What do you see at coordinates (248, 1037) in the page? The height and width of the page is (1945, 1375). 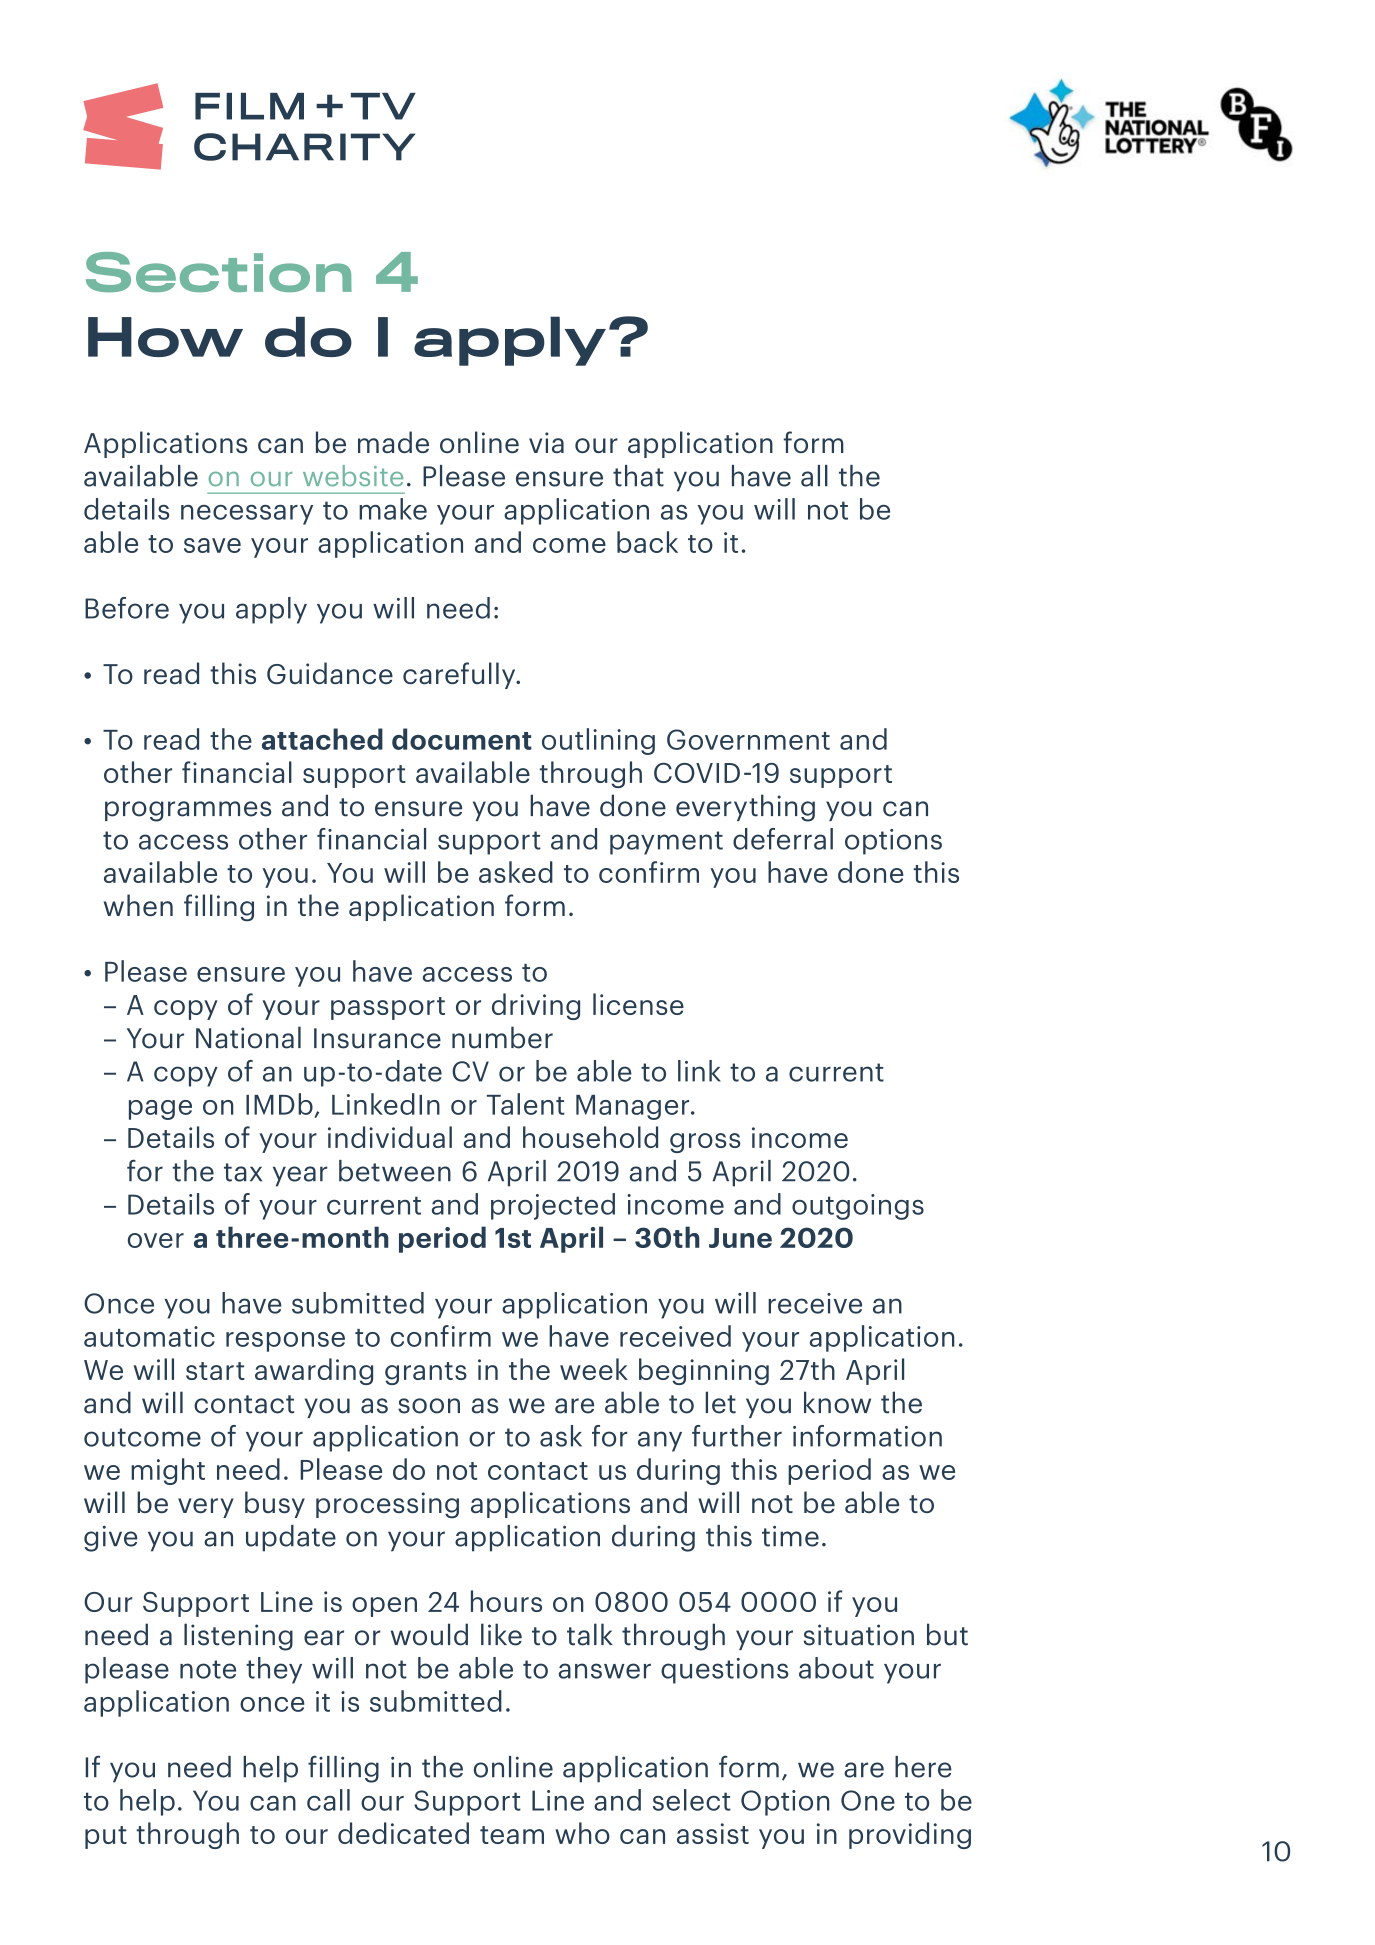 I see `National` at bounding box center [248, 1037].
